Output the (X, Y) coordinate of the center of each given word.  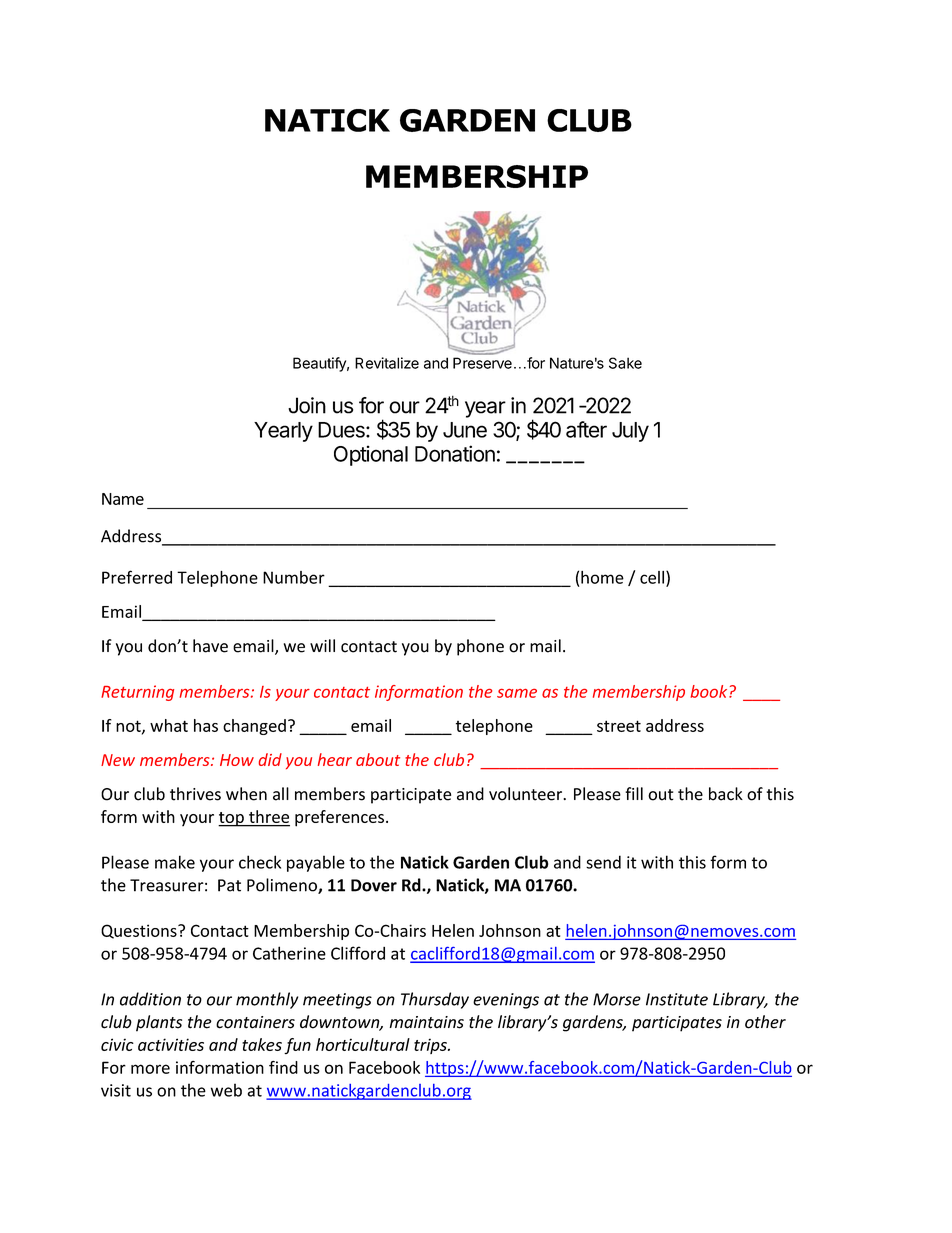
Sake (625, 363)
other (765, 1022)
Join (307, 405)
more (150, 1069)
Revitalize (387, 363)
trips (431, 1046)
